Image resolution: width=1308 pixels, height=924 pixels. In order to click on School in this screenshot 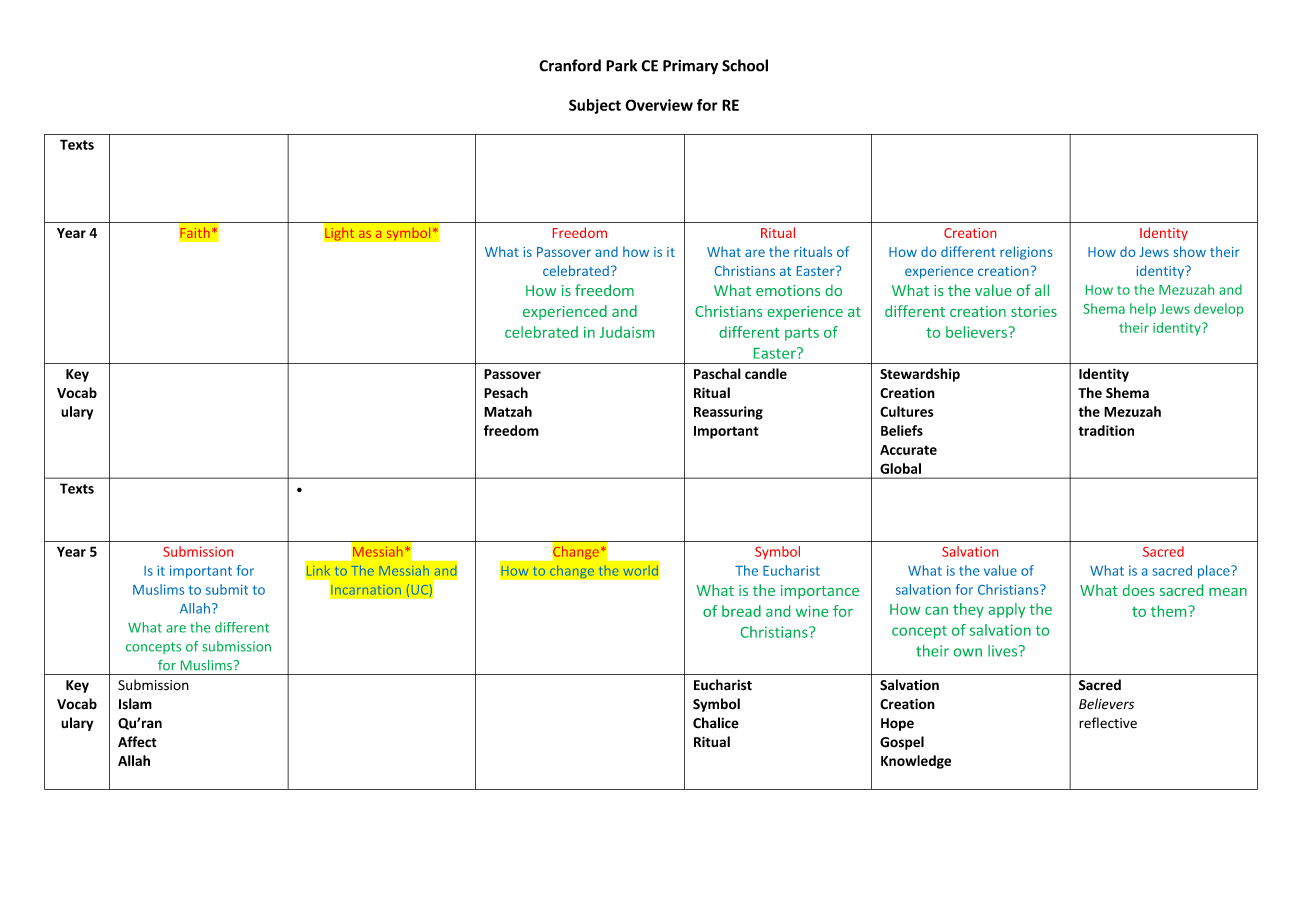, I will do `click(745, 65)`.
